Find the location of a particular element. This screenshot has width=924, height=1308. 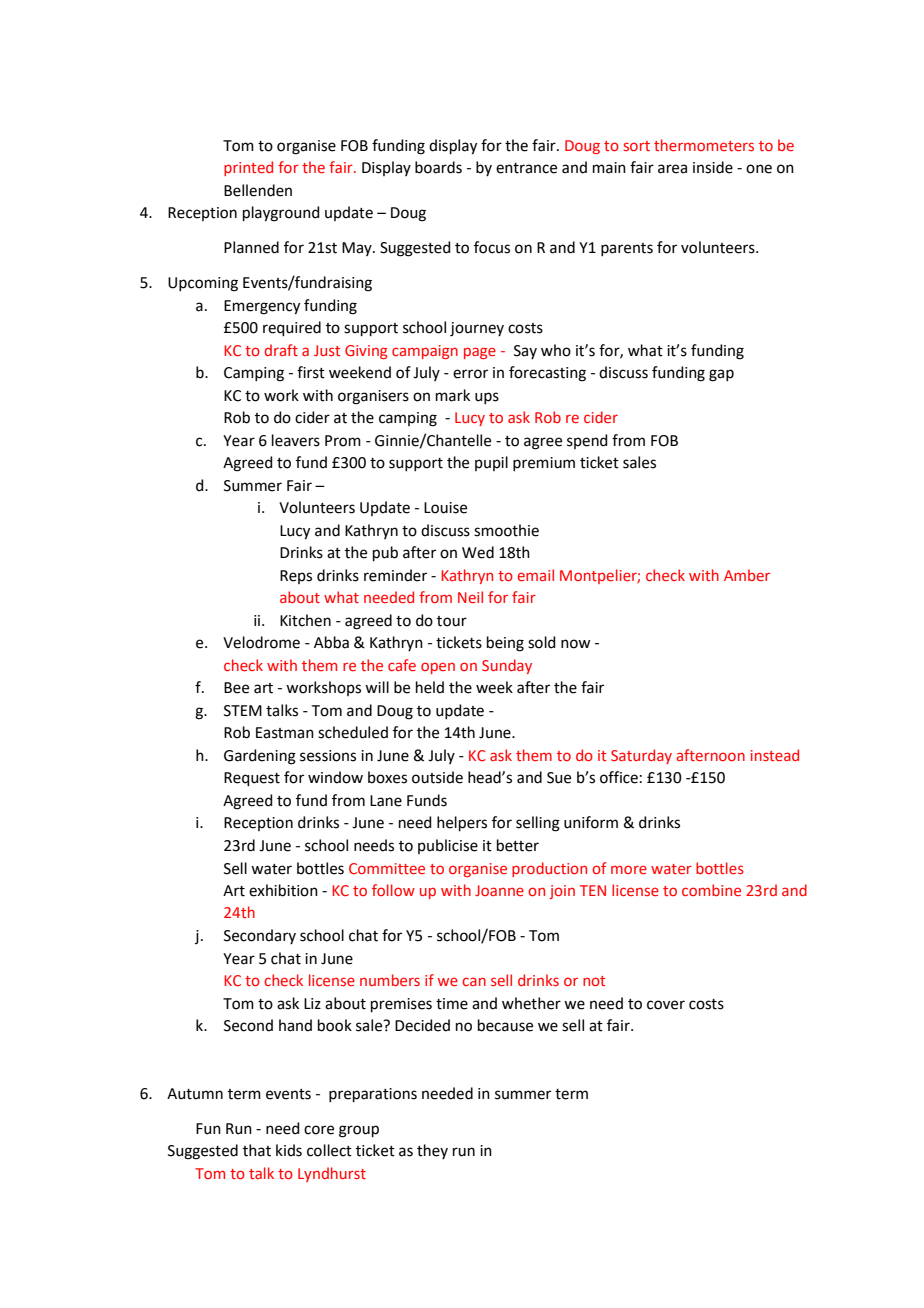

inside is located at coordinates (713, 167).
